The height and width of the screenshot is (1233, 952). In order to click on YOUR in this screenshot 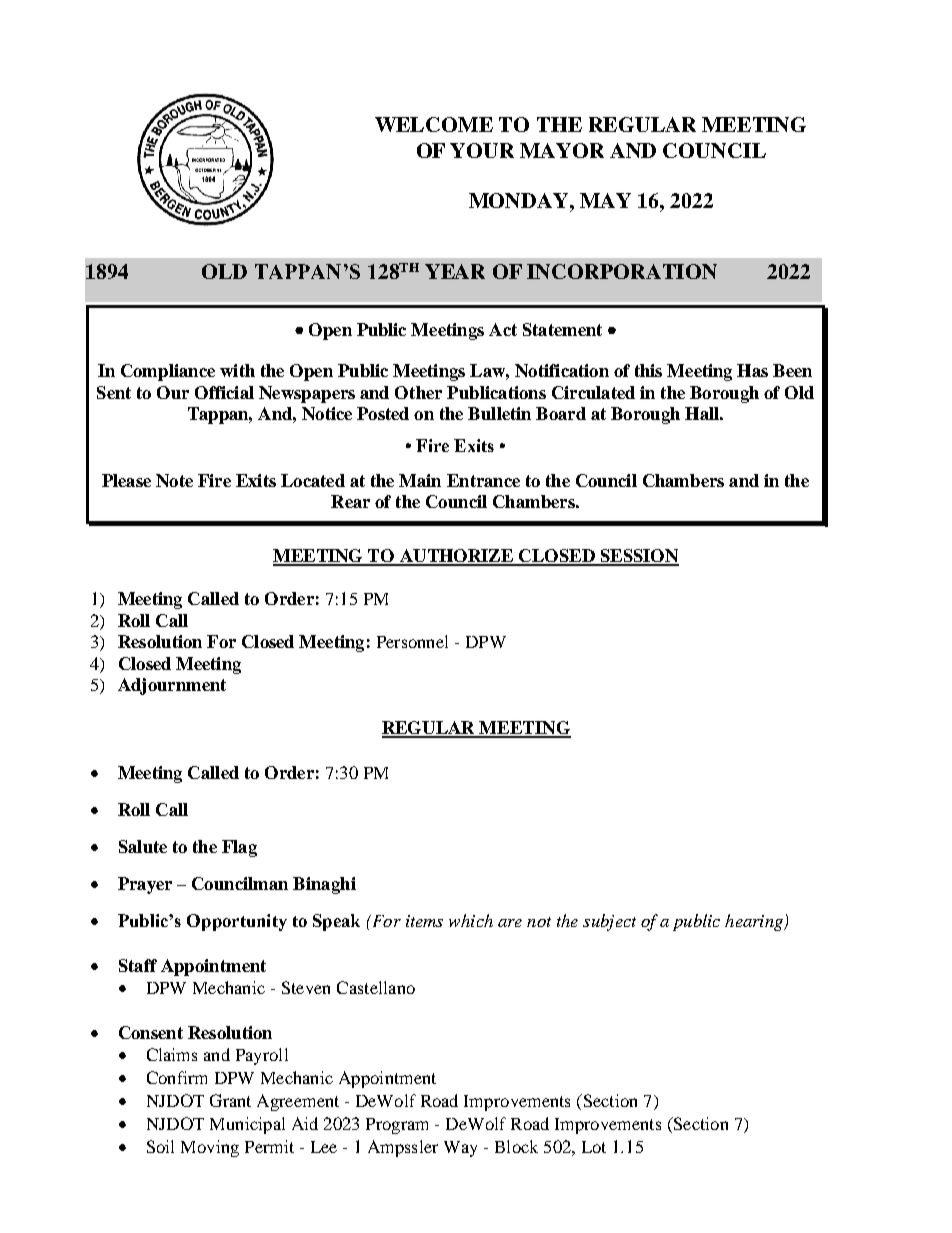, I will do `click(482, 150)`.
